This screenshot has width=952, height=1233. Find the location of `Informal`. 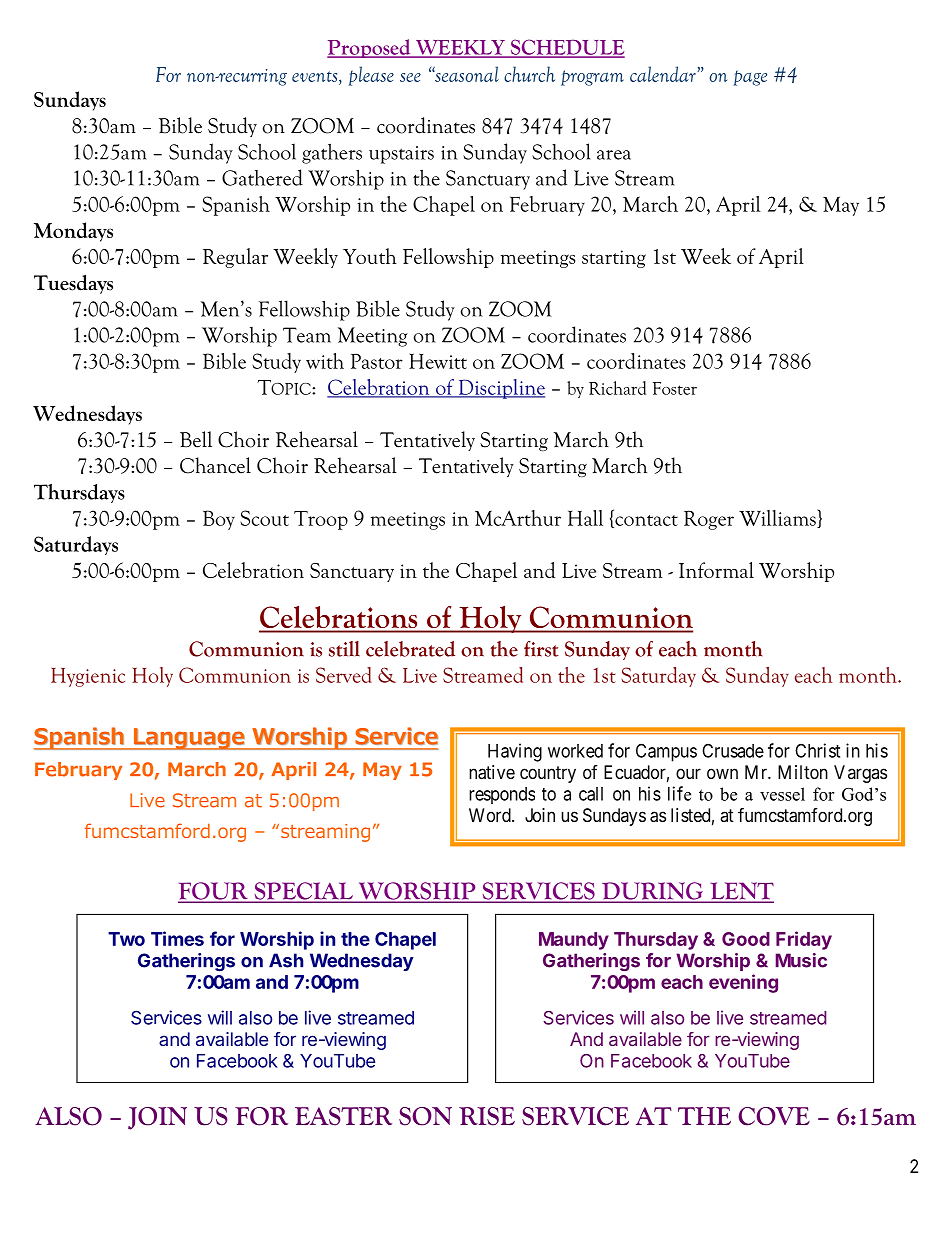

Informal is located at coordinates (716, 570).
